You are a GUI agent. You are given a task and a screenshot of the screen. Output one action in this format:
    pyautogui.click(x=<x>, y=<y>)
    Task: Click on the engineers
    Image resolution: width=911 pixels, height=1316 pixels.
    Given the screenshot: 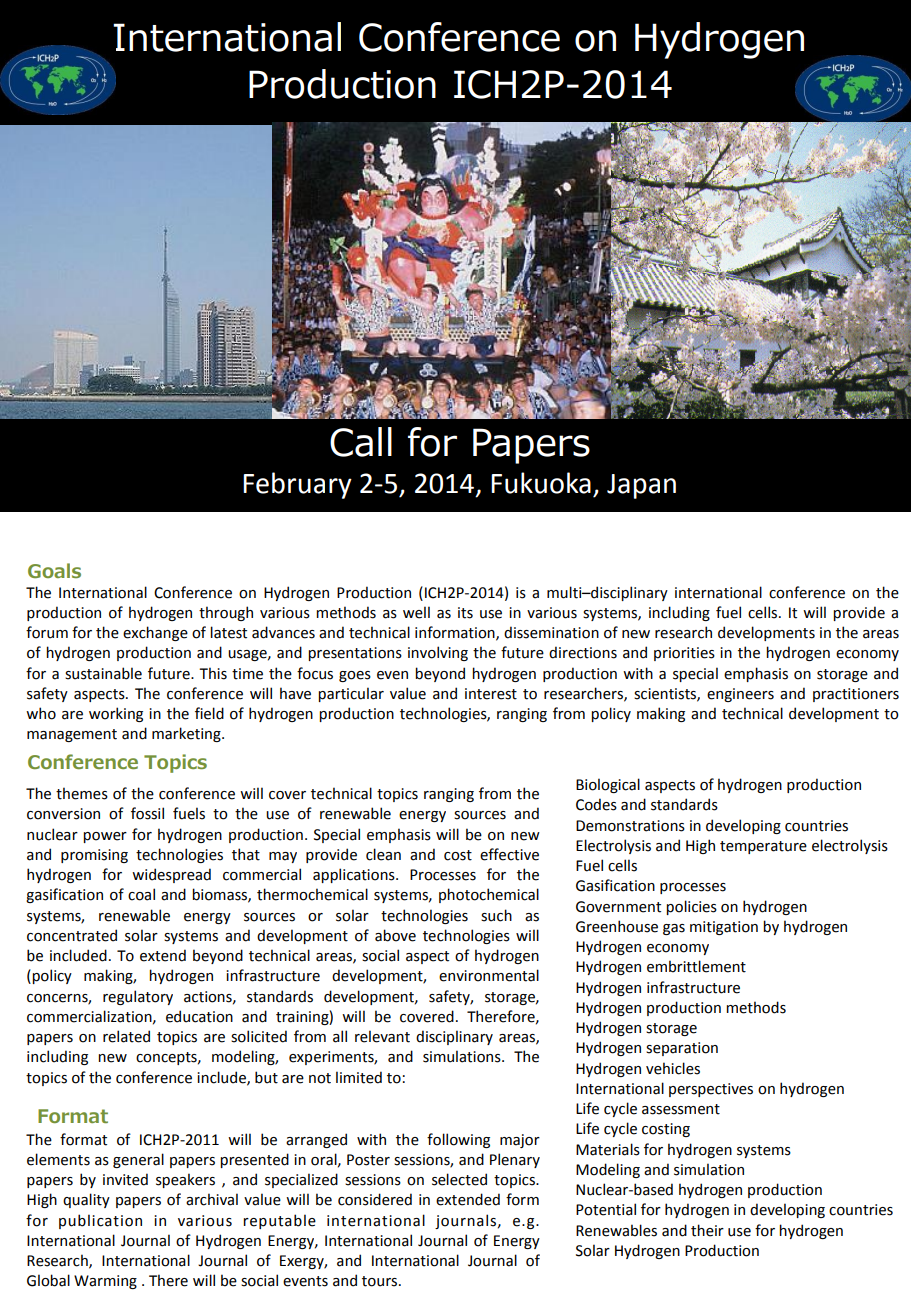 What is the action you would take?
    pyautogui.click(x=740, y=695)
